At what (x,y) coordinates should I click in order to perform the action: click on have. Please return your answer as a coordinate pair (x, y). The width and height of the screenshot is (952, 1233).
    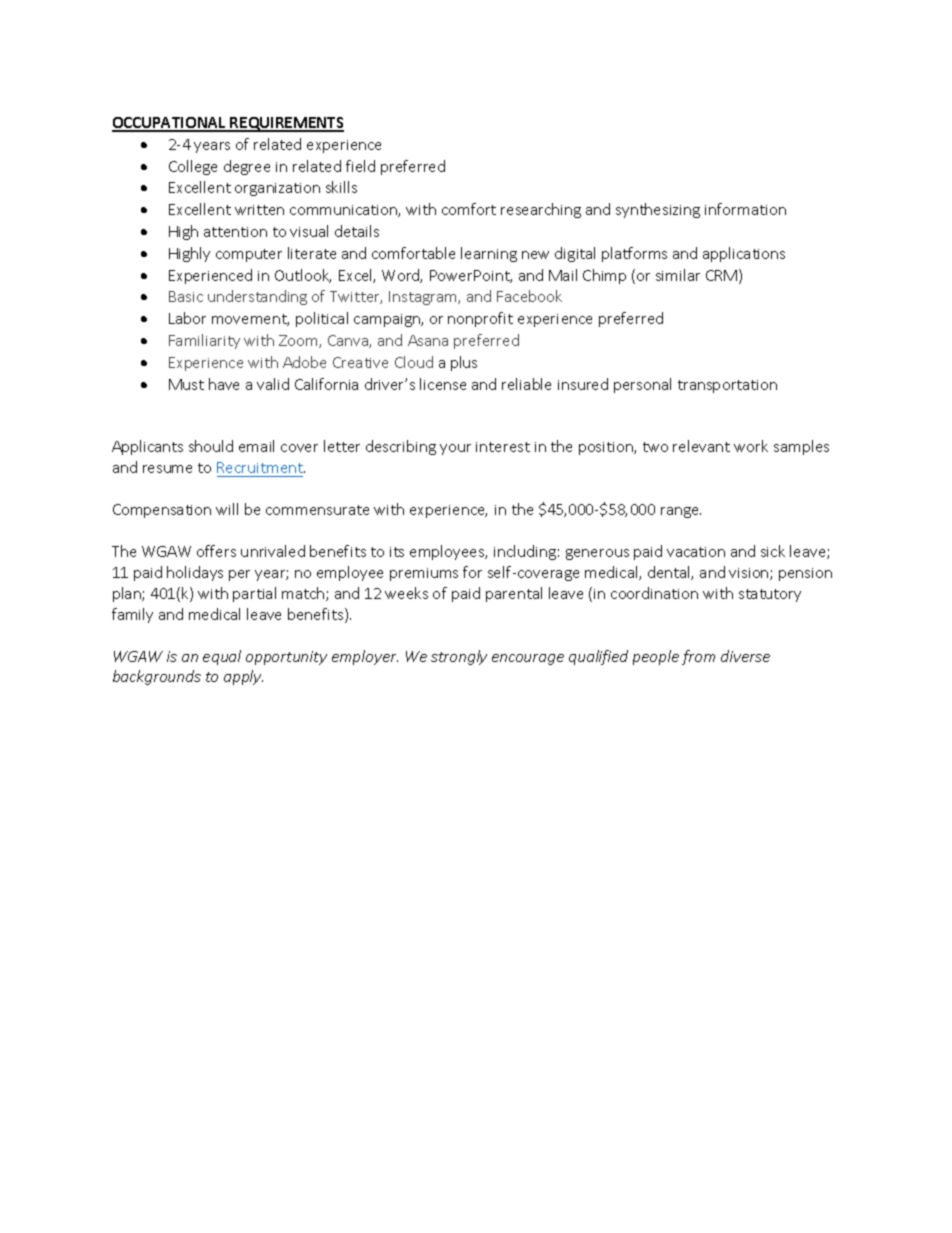
    Looking at the image, I should click on (224, 384).
